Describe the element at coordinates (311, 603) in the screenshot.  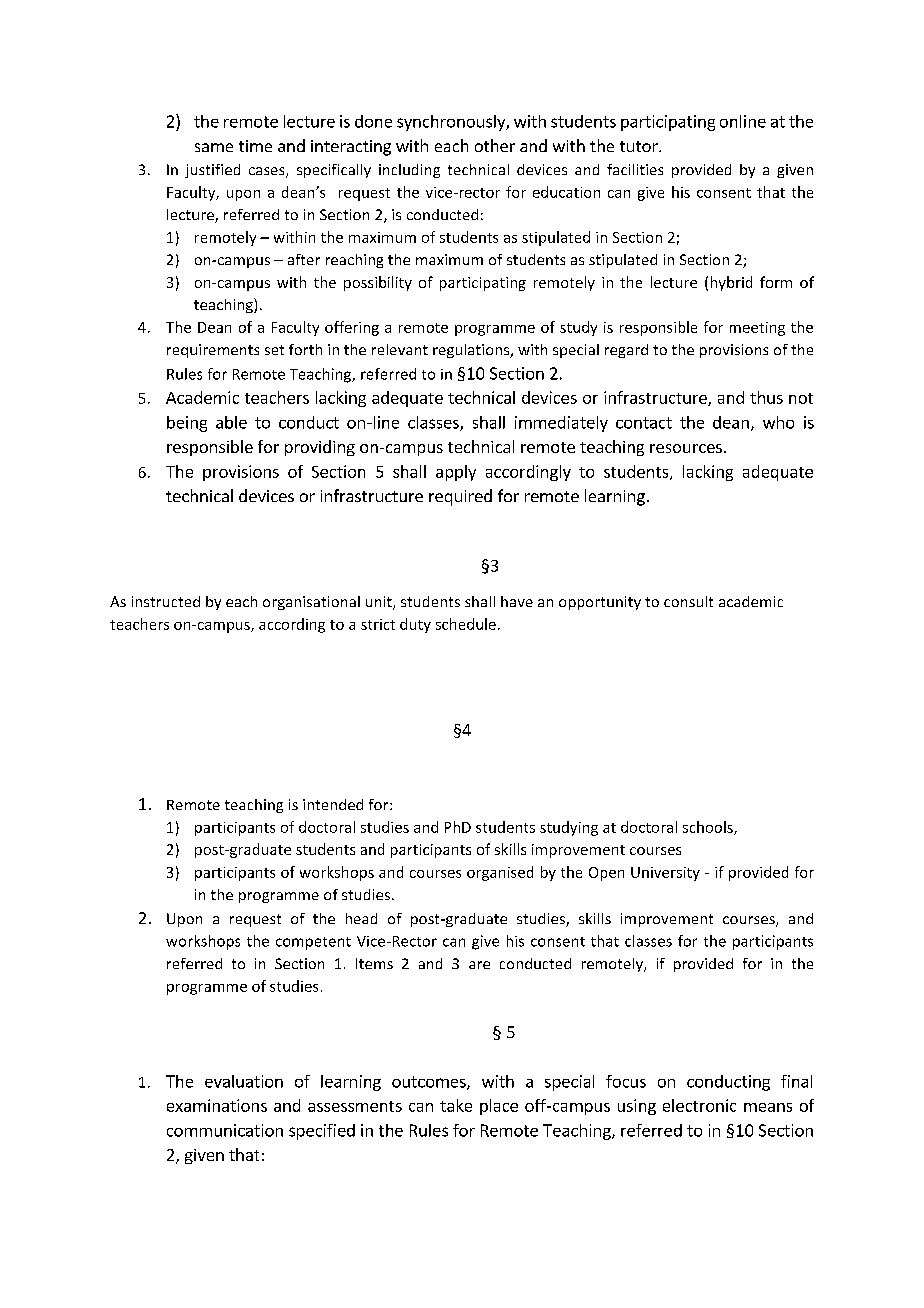
I see `organisational` at that location.
